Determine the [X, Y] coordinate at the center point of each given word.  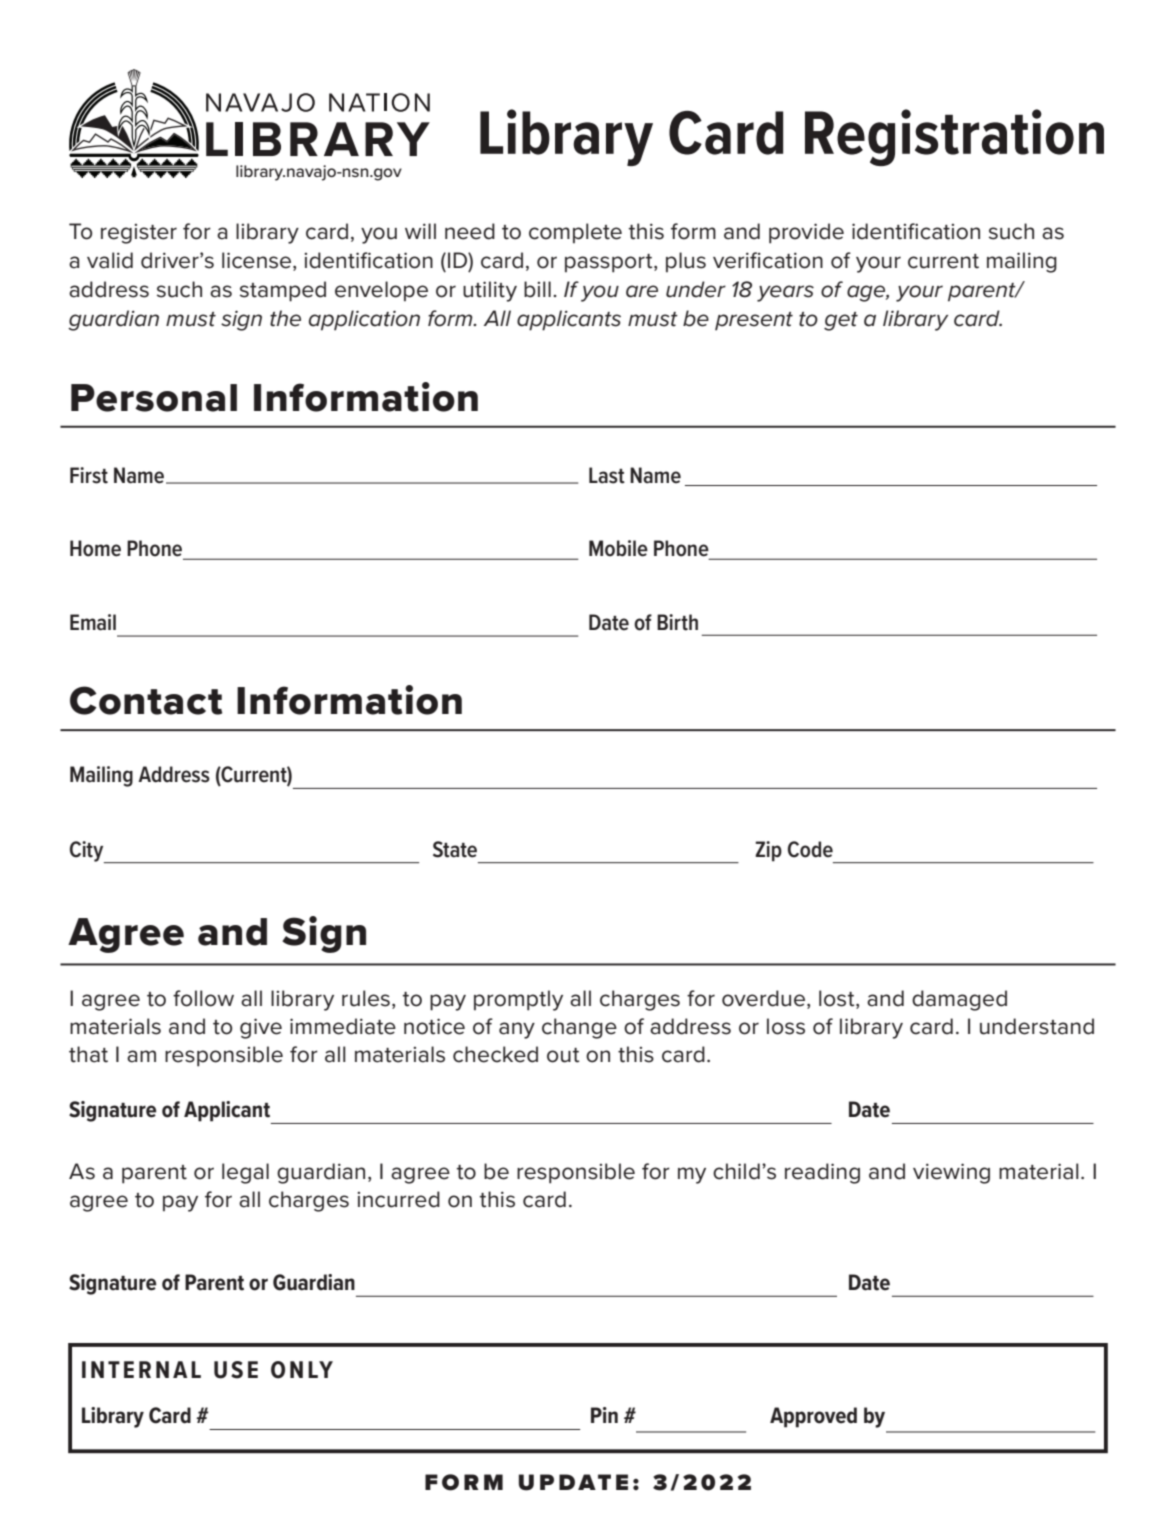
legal [245, 1173]
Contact [146, 700]
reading [822, 1173]
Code [810, 849]
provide [806, 233]
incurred [398, 1199]
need [470, 231]
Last [607, 475]
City [88, 852]
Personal [154, 398]
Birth [677, 622]
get [841, 321]
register [139, 234]
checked [495, 1054]
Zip [768, 851]
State [455, 849]
